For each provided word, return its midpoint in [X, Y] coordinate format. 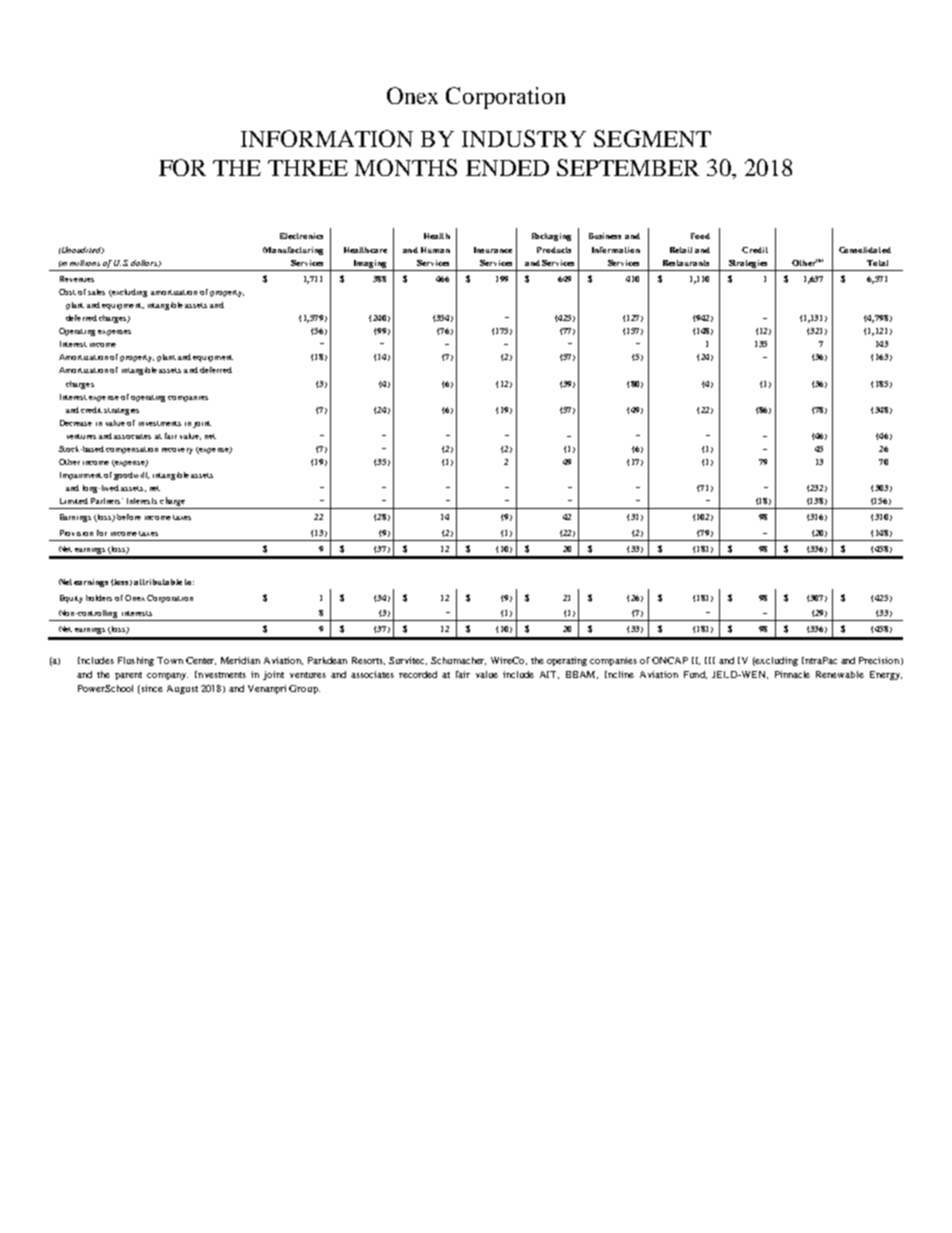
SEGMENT [652, 138]
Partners [107, 501]
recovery [177, 451]
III [710, 660]
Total [877, 263]
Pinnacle [792, 674]
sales [96, 292]
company [167, 676]
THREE [308, 168]
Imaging [370, 264]
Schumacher [458, 661]
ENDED [507, 168]
